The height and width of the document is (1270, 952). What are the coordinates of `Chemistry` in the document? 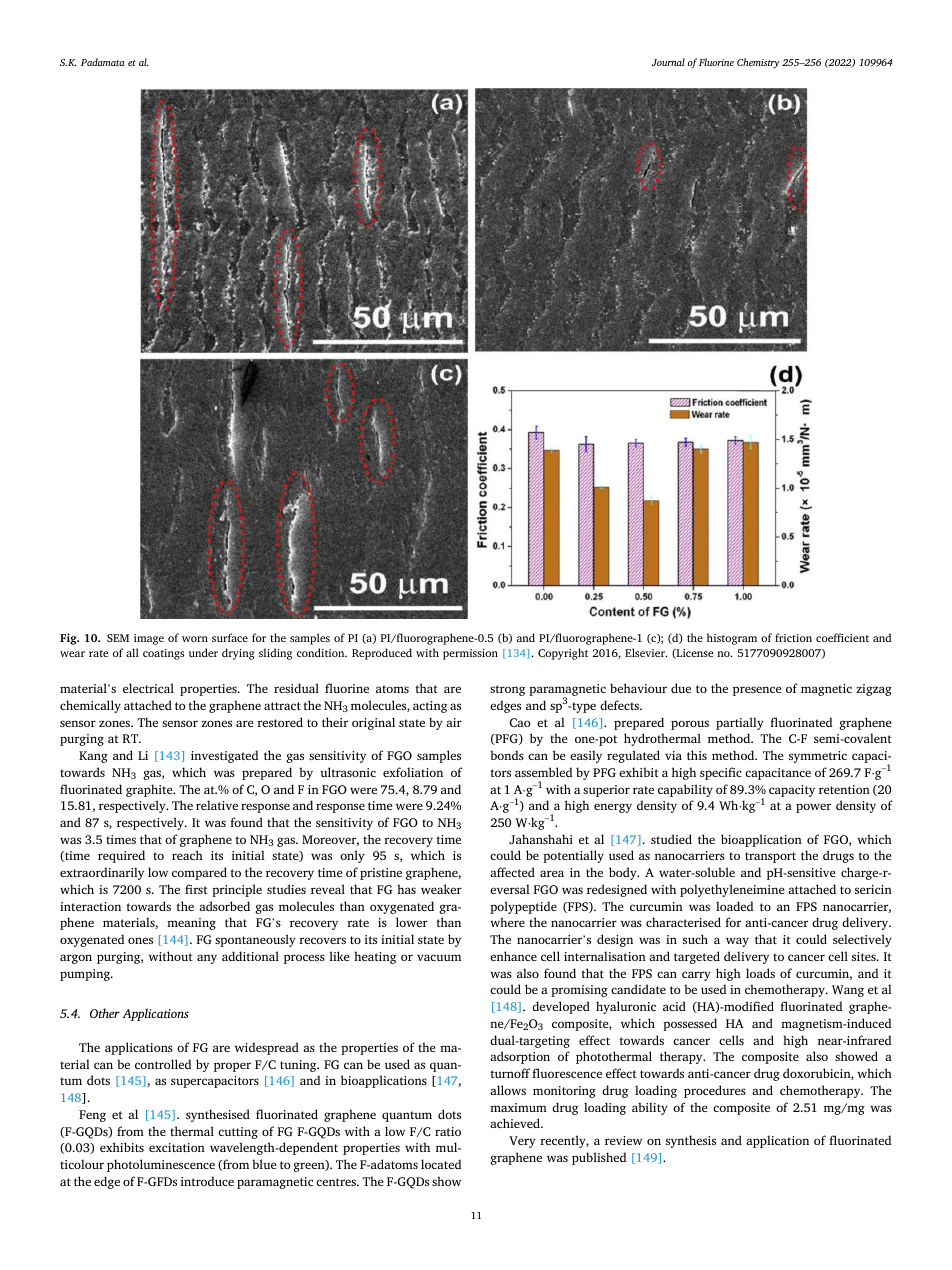 It's located at (758, 63).
